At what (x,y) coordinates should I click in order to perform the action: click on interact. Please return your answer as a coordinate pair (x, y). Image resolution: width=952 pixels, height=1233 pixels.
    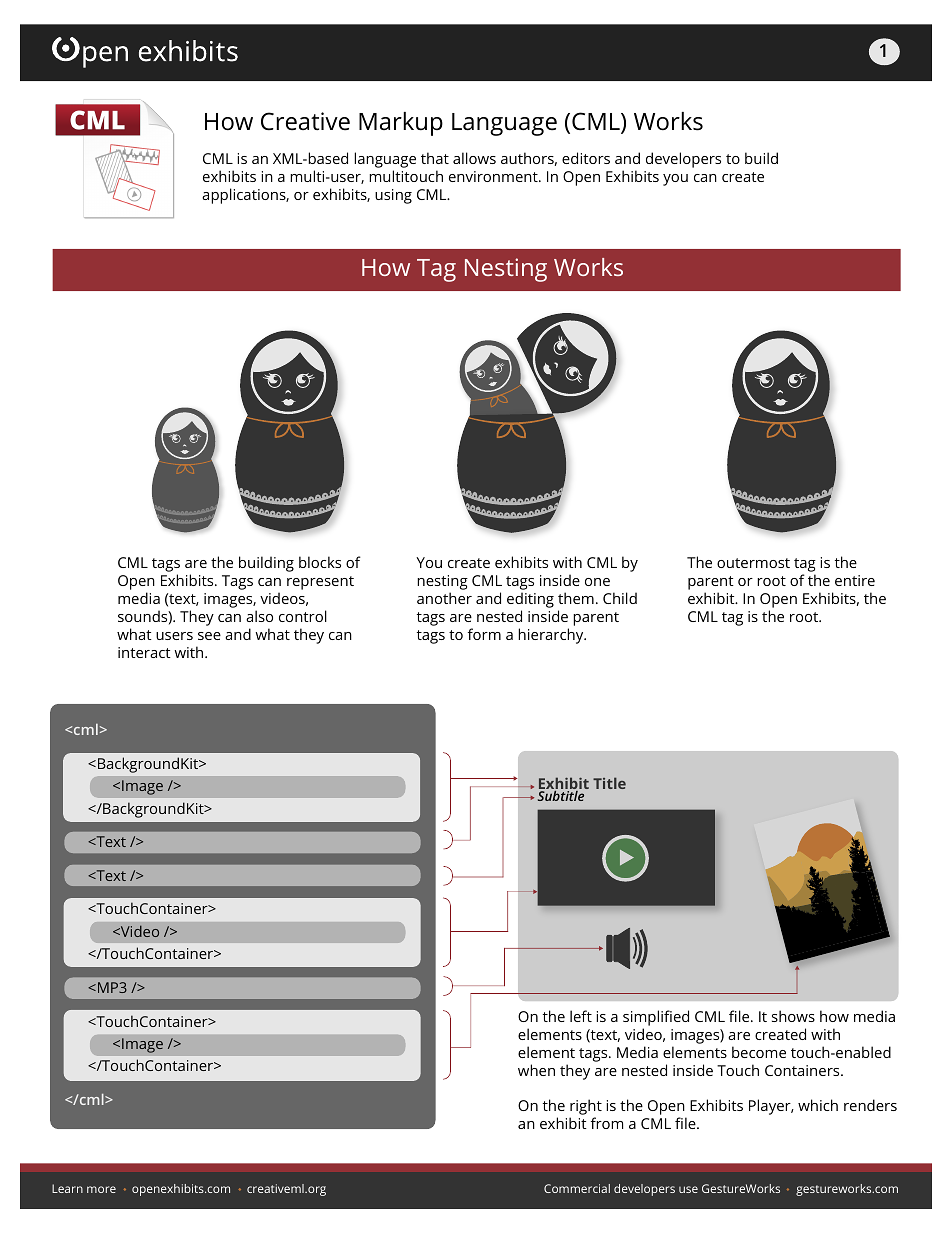
    Looking at the image, I should click on (144, 652).
